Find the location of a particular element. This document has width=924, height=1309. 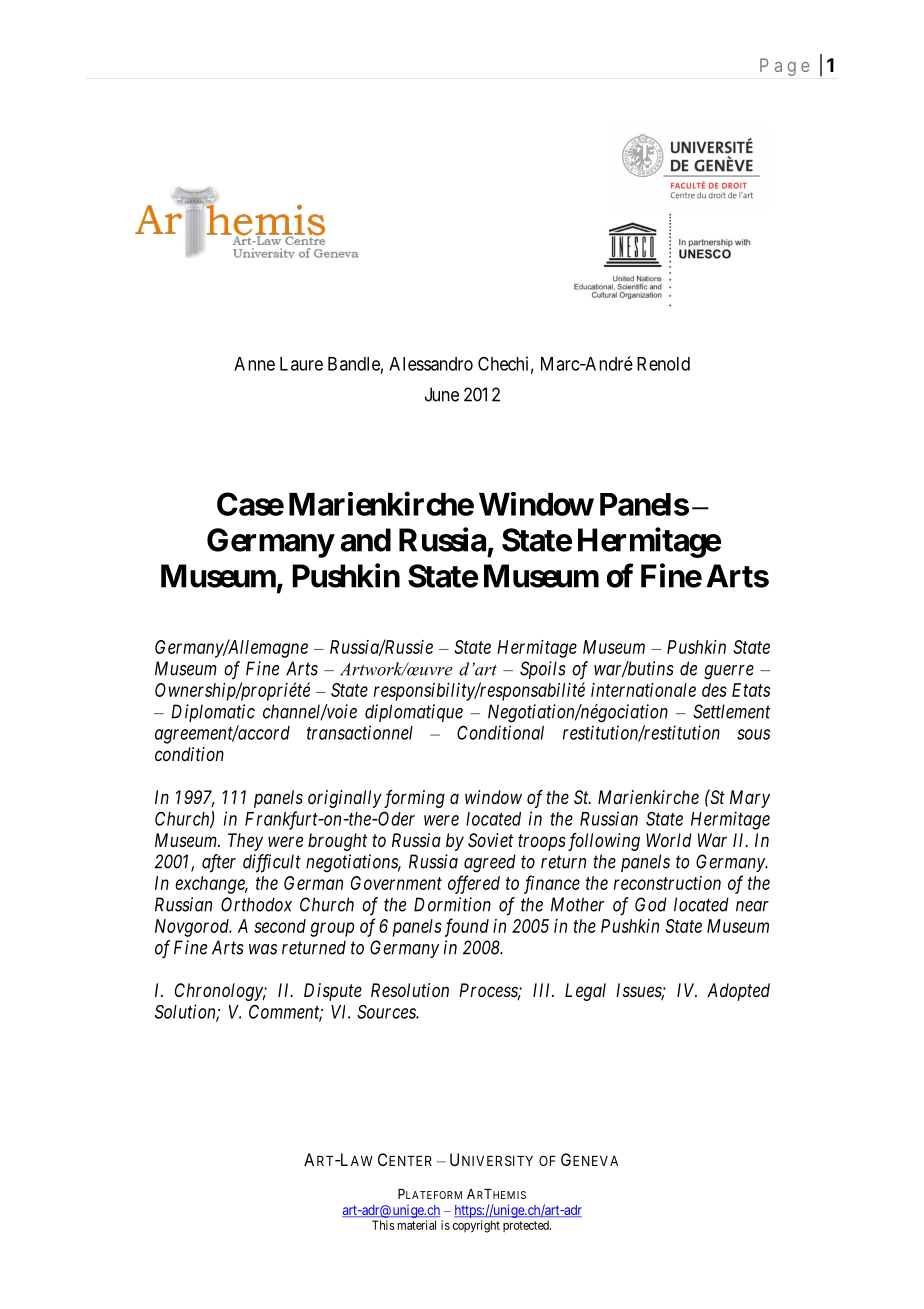

Soviet is located at coordinates (490, 840).
